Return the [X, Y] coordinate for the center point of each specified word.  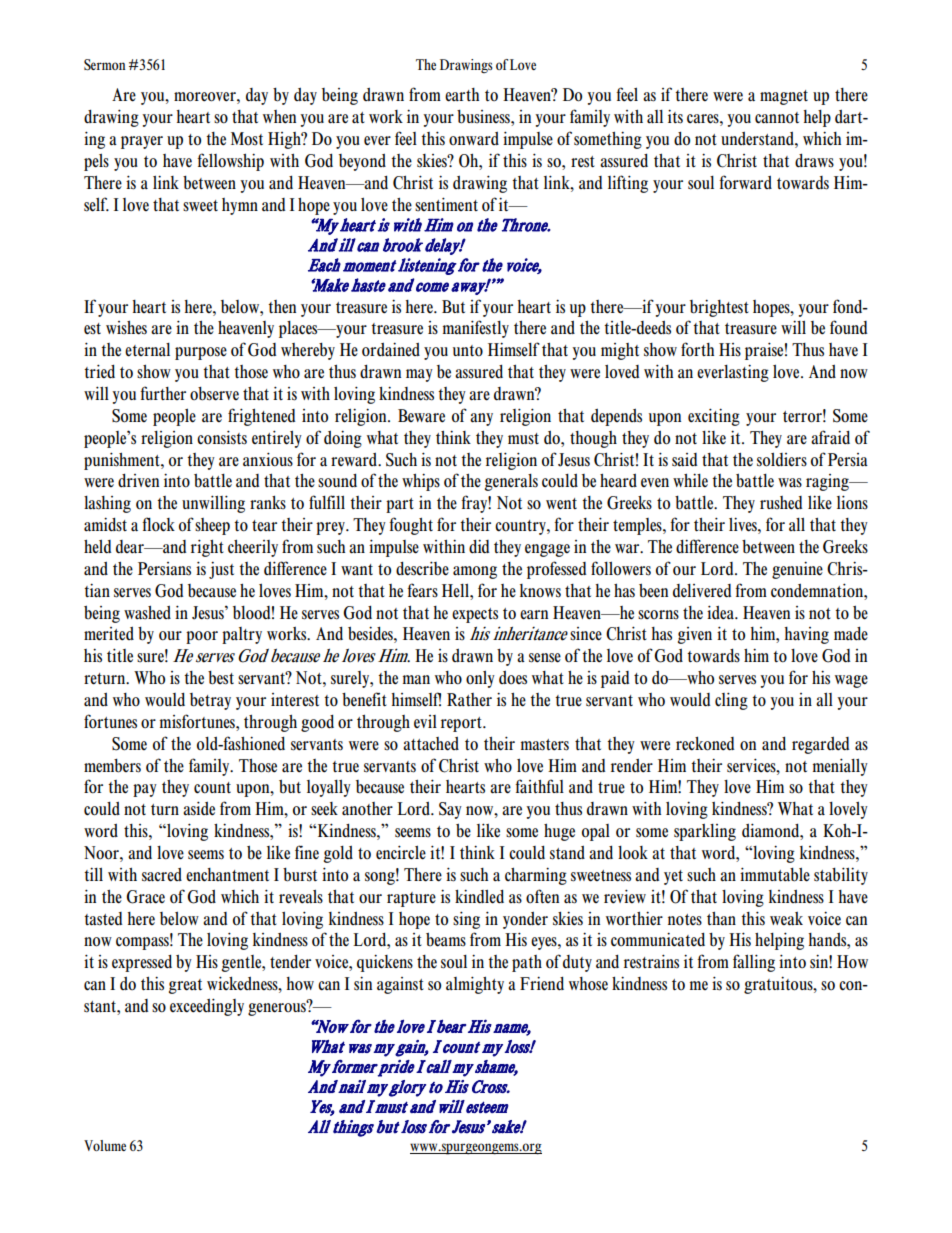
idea [721, 612]
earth [462, 95]
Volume [105, 1145]
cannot [777, 118]
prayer [142, 142]
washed [147, 613]
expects [475, 615]
